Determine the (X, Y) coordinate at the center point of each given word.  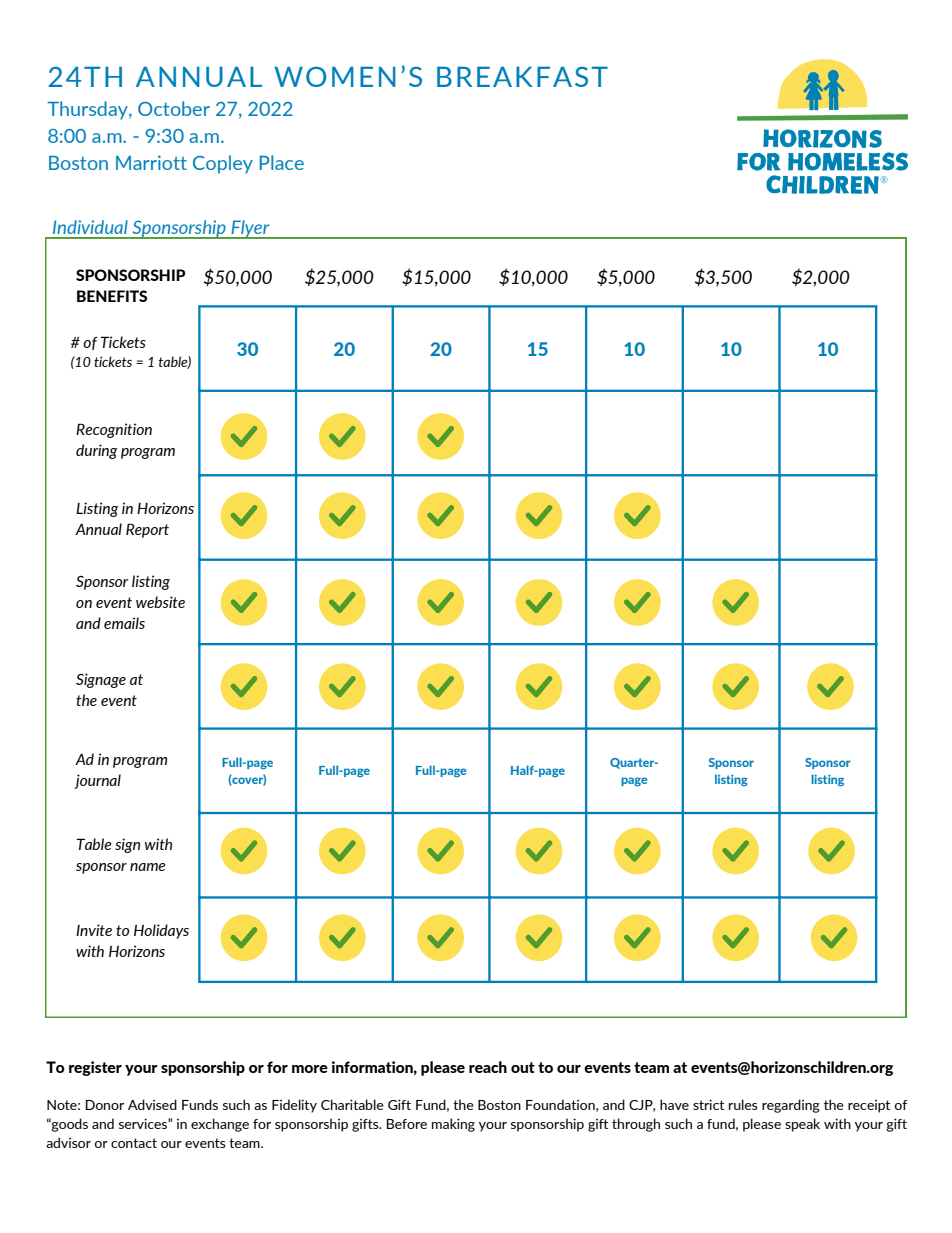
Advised (152, 1104)
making (453, 1125)
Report (147, 530)
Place (282, 162)
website (160, 602)
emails (124, 623)
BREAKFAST (522, 76)
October (174, 108)
